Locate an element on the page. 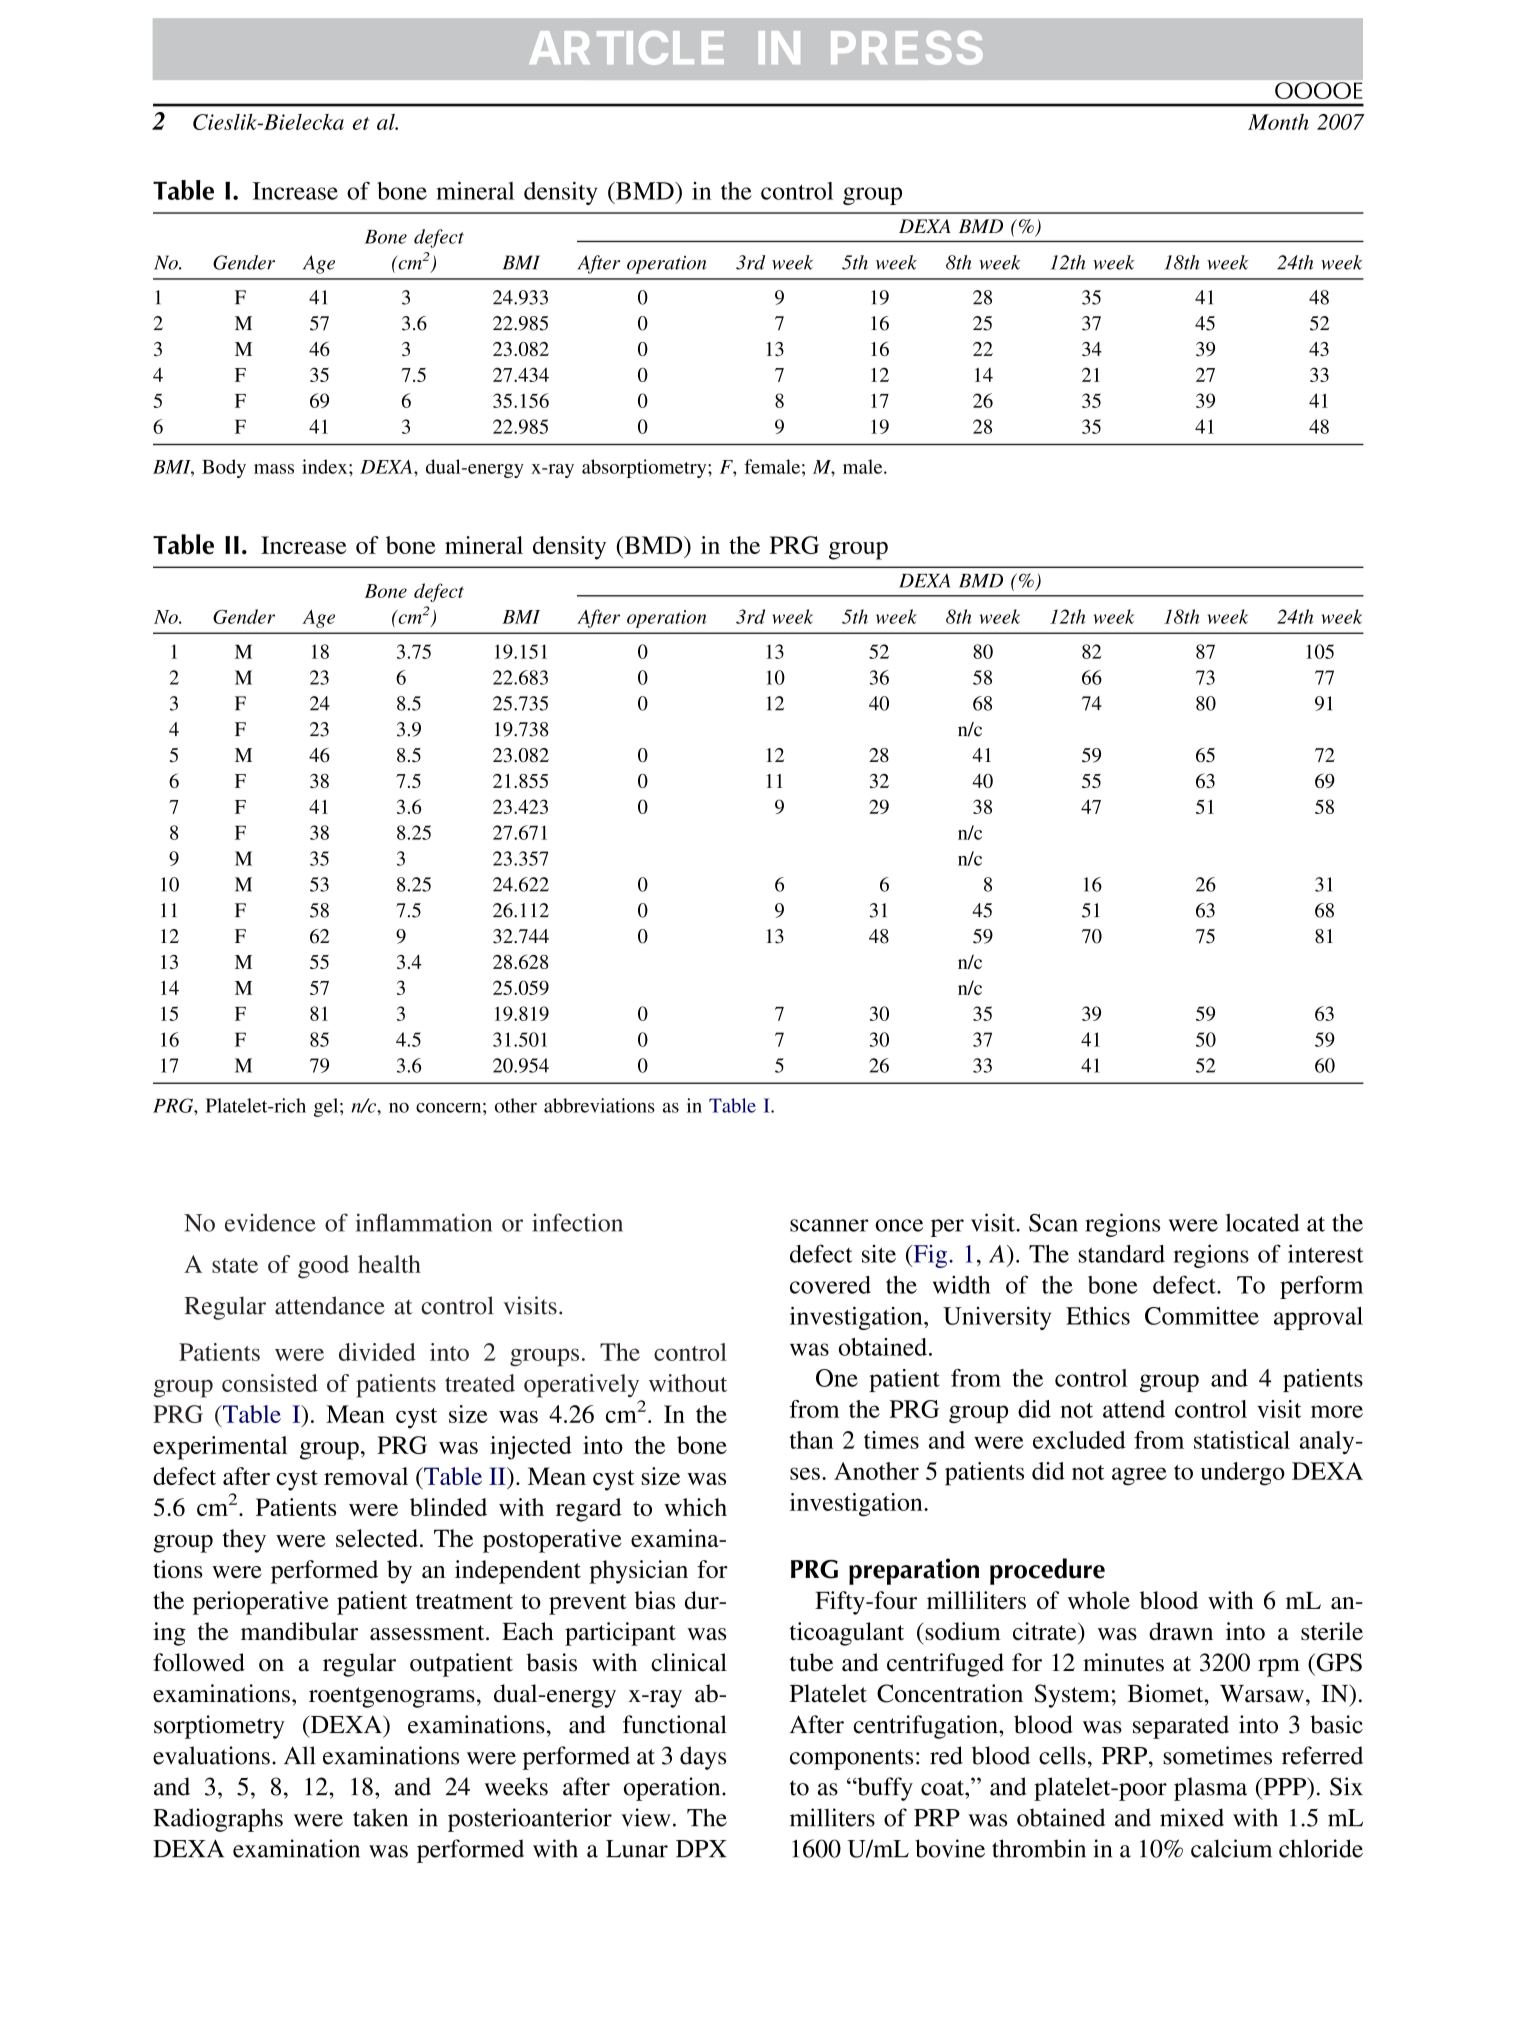 This image has height=2025, width=1513. evidence is located at coordinates (270, 1223).
